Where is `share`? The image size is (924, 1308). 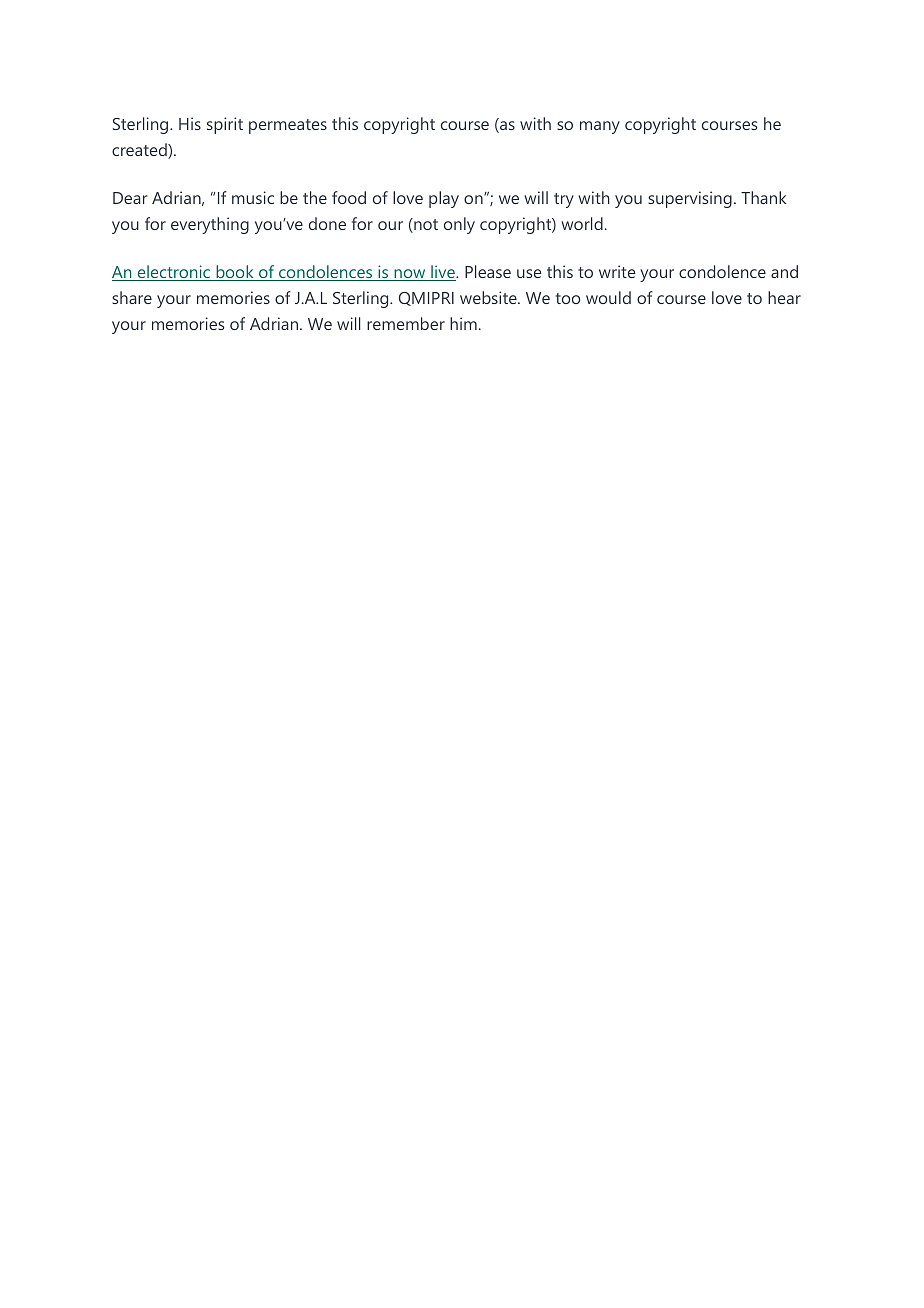 share is located at coordinates (132, 297).
